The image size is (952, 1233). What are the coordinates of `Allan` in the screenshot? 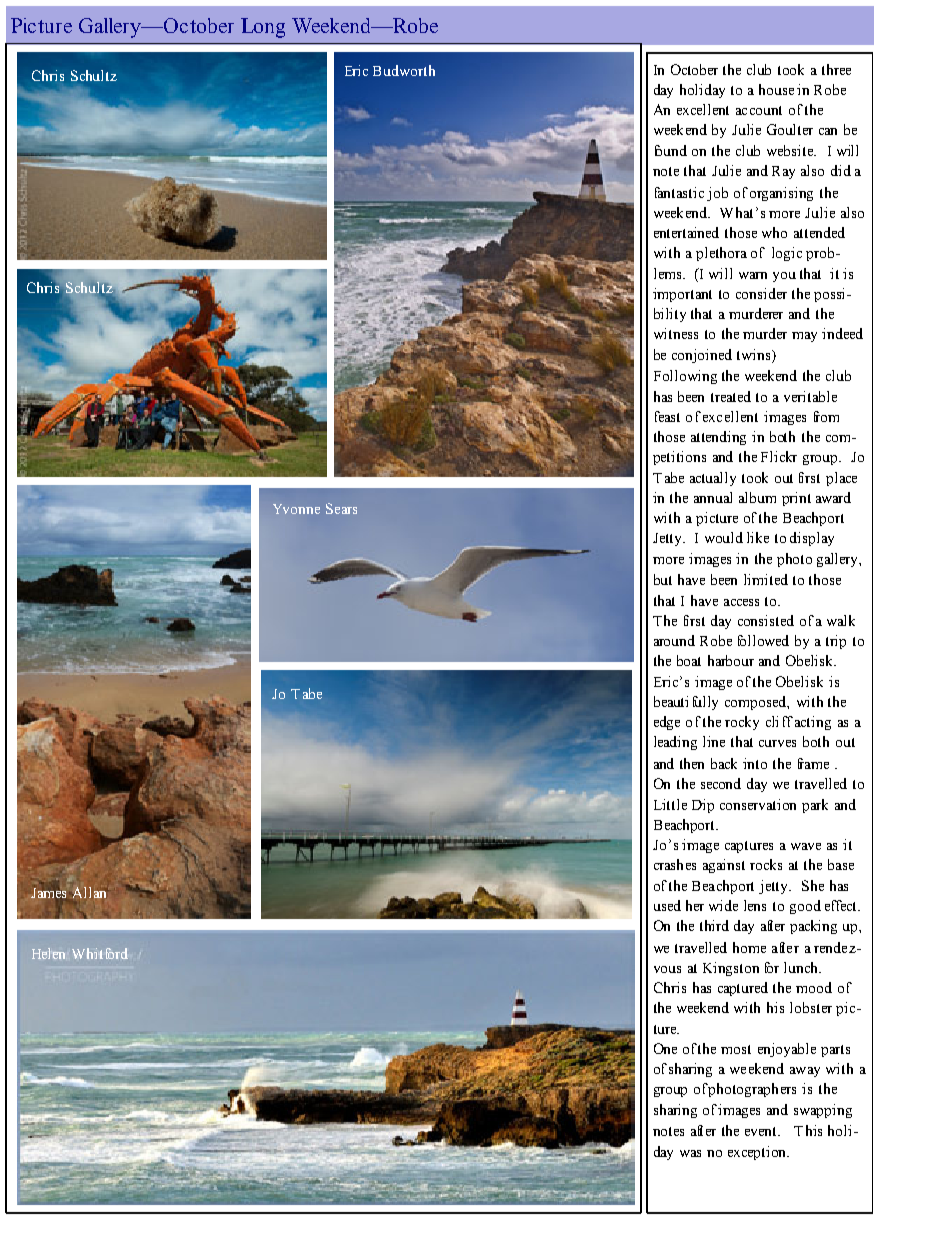 It's located at (89, 892).
